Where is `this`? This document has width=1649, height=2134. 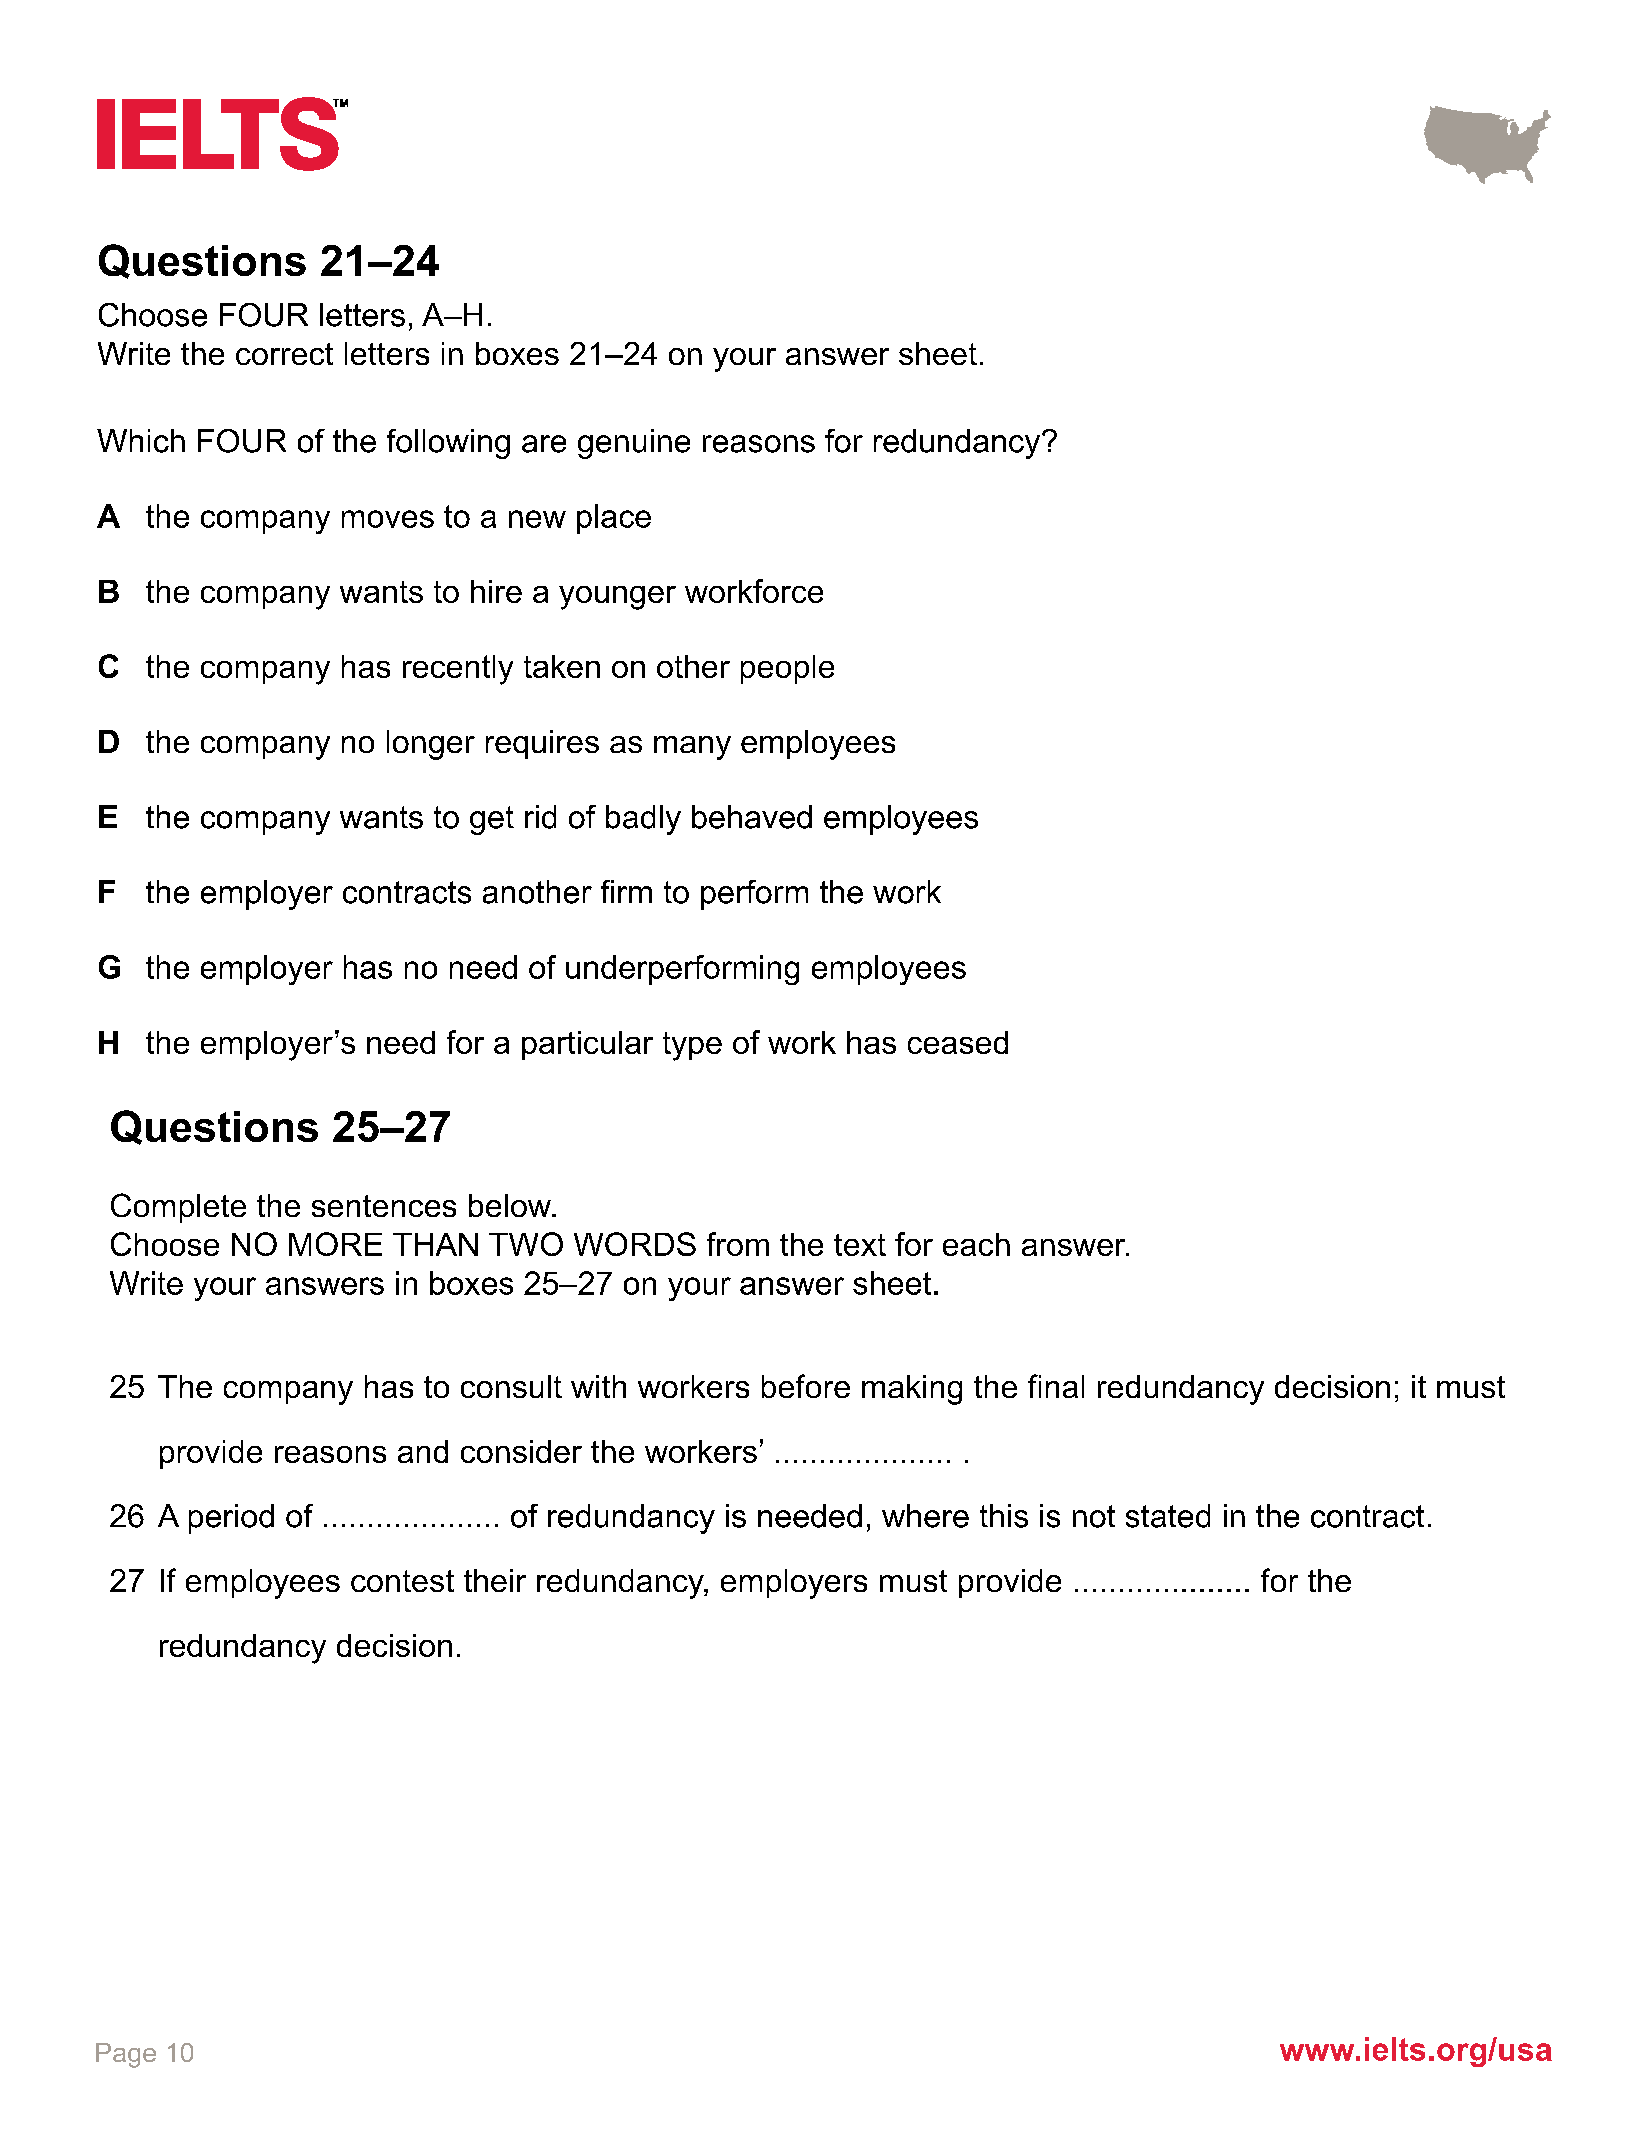
this is located at coordinates (1004, 1516).
